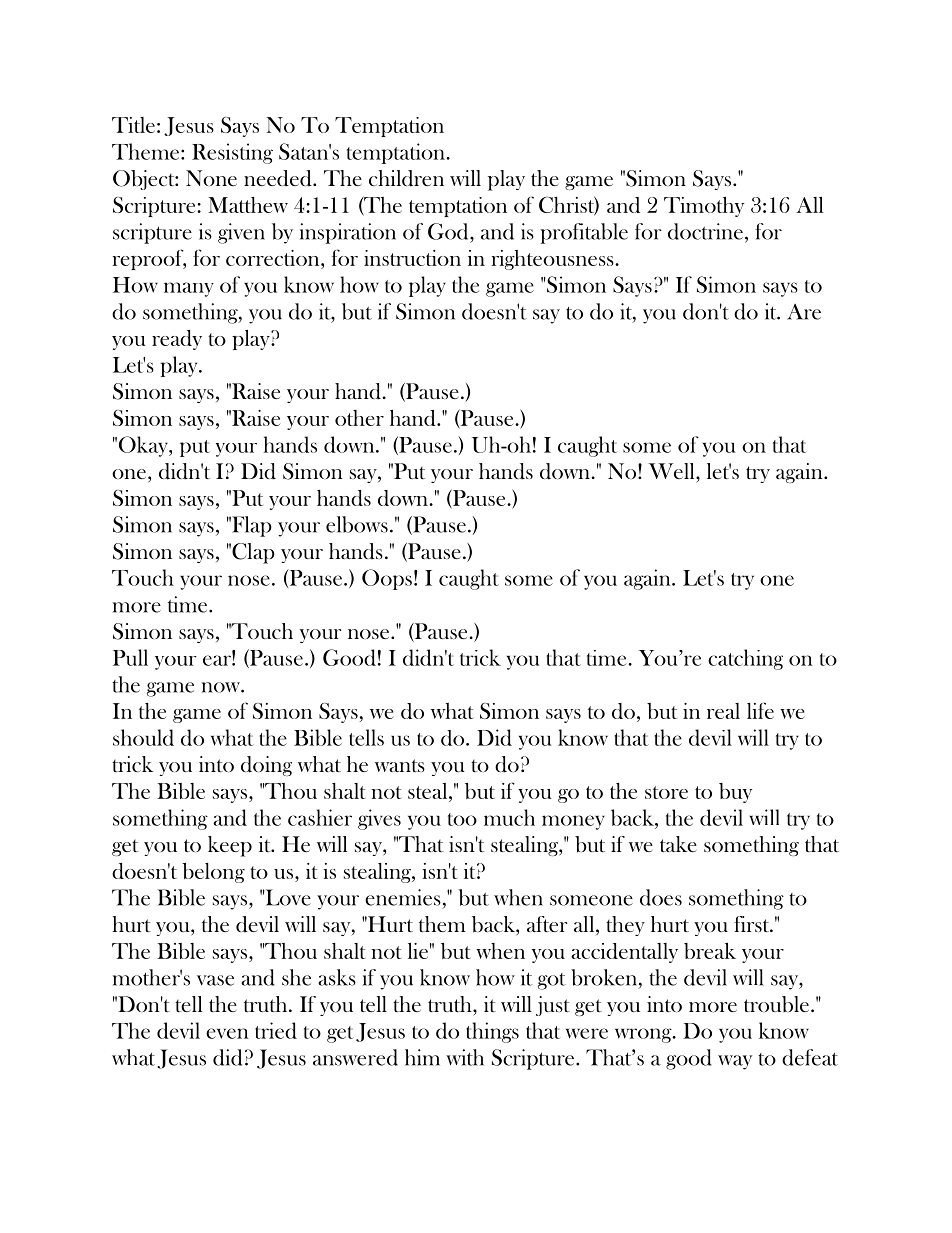  Describe the element at coordinates (492, 1032) in the document. I see `things` at that location.
